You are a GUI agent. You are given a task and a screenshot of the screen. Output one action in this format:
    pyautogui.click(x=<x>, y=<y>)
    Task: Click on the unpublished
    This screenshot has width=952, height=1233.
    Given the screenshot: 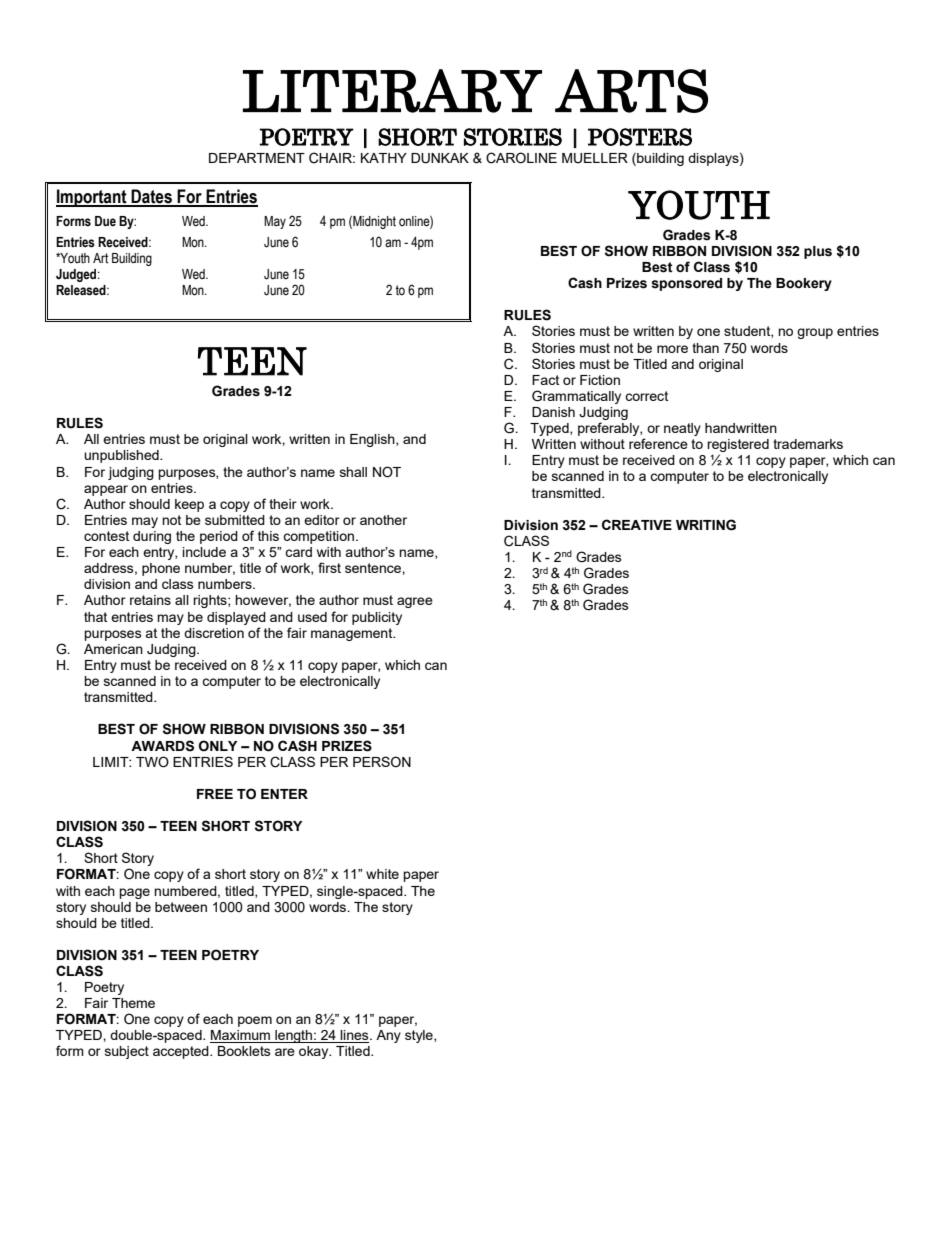 What is the action you would take?
    pyautogui.click(x=122, y=456)
